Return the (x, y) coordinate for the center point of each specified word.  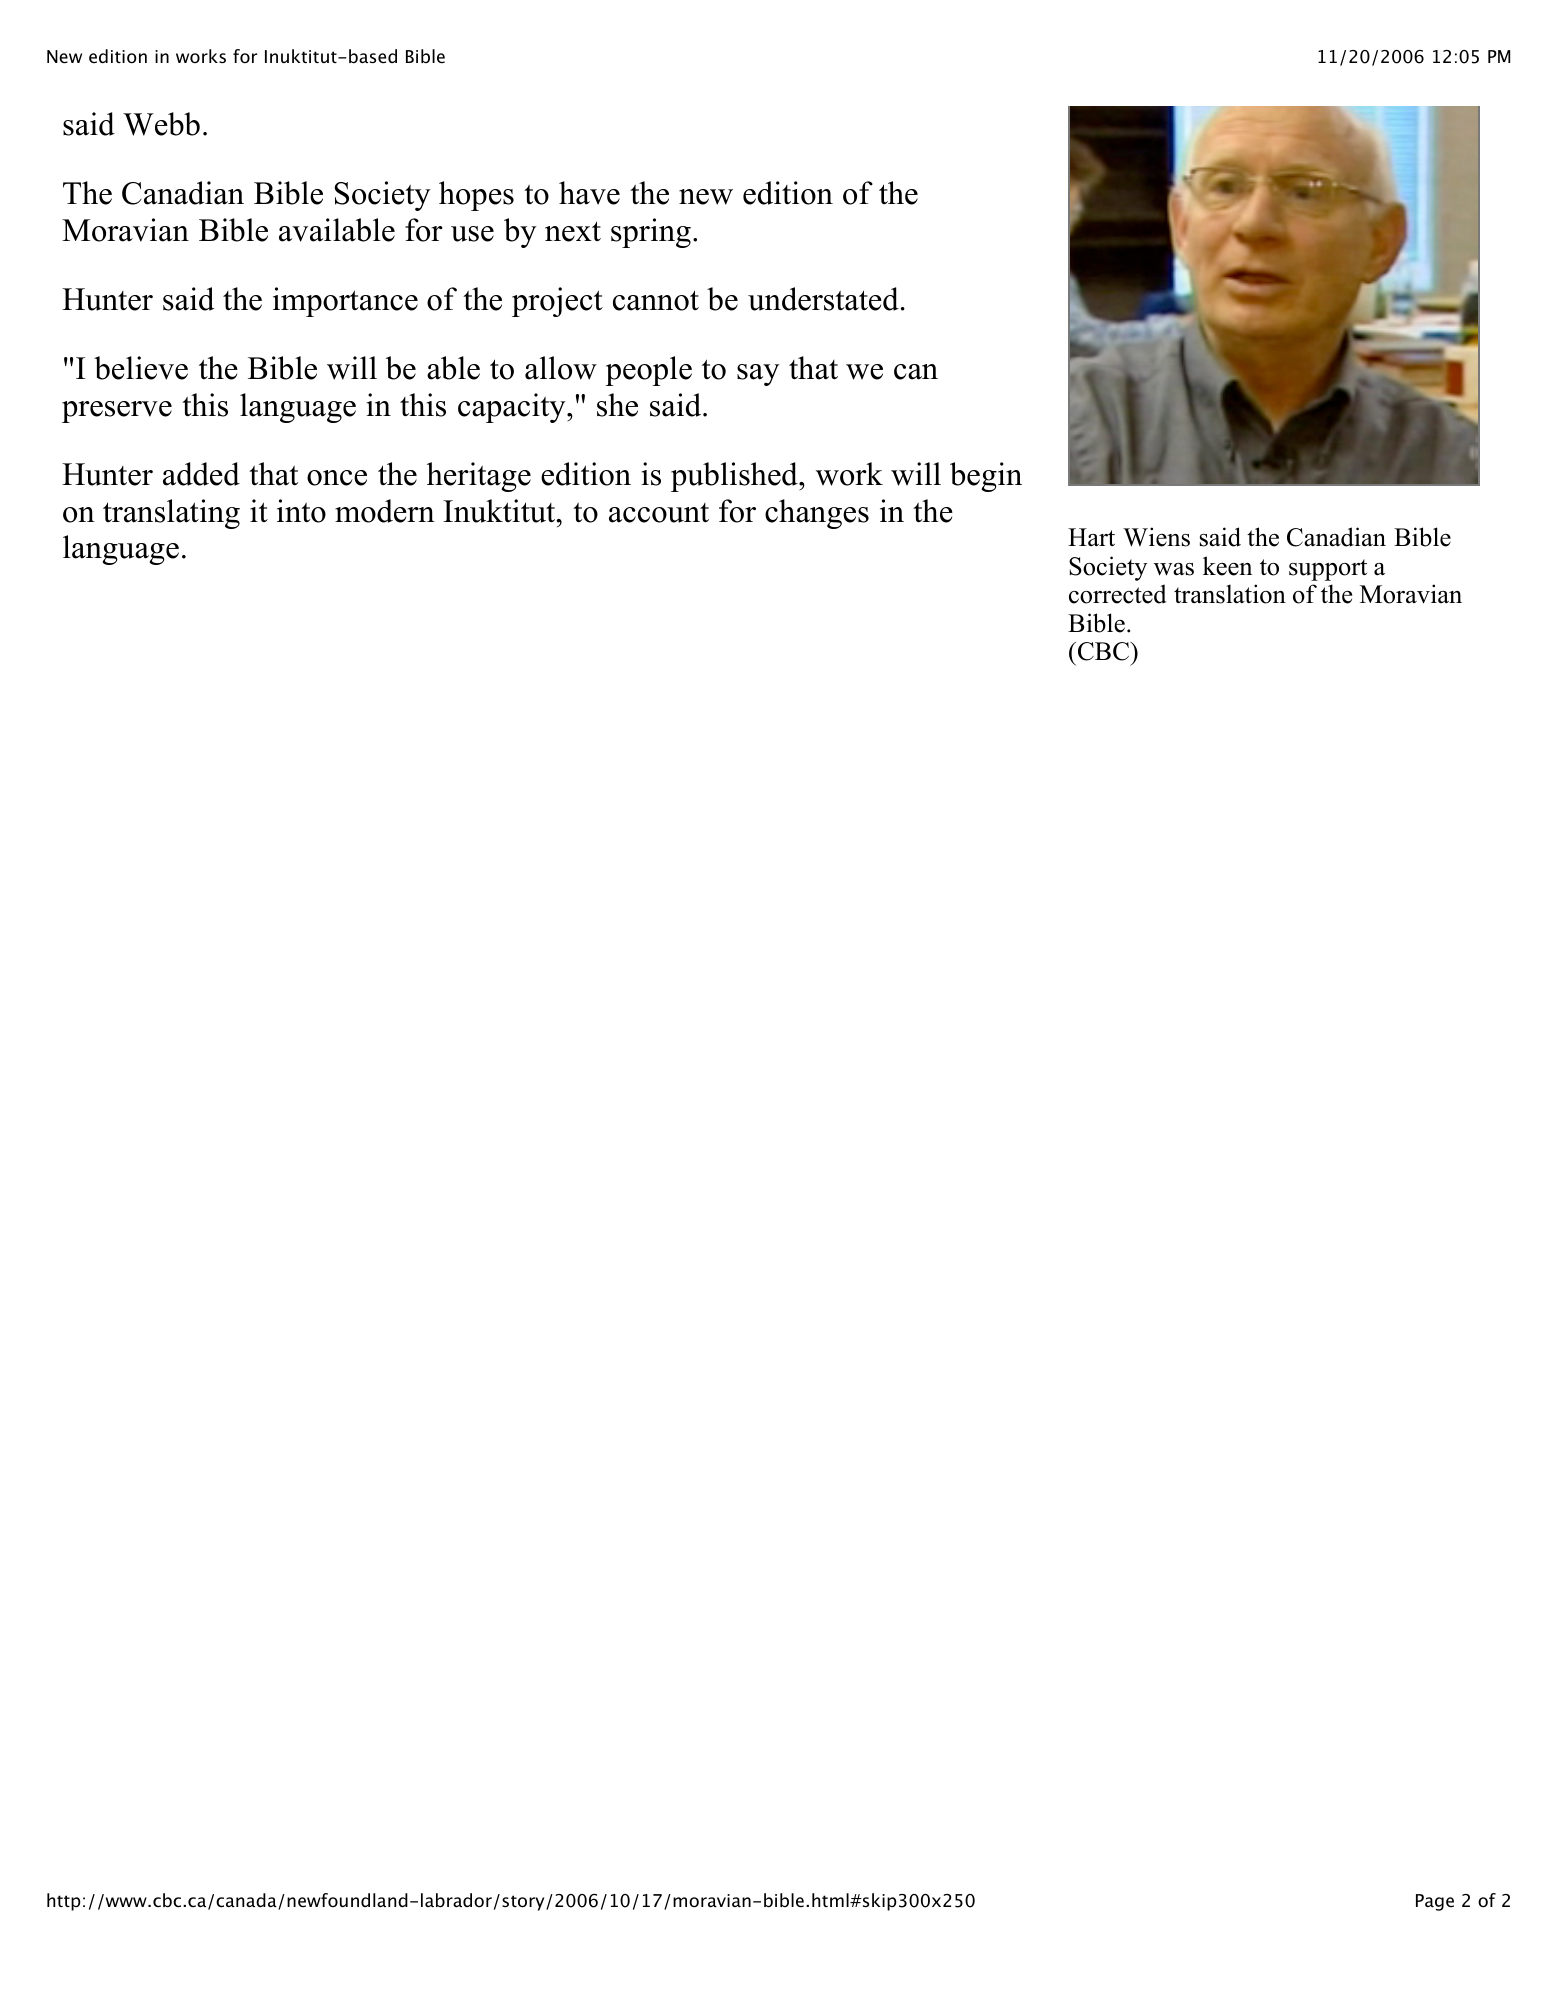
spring (651, 233)
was (1174, 569)
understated (823, 299)
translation (1230, 594)
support (1328, 570)
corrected (1118, 594)
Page (1435, 1902)
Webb (161, 124)
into (301, 511)
